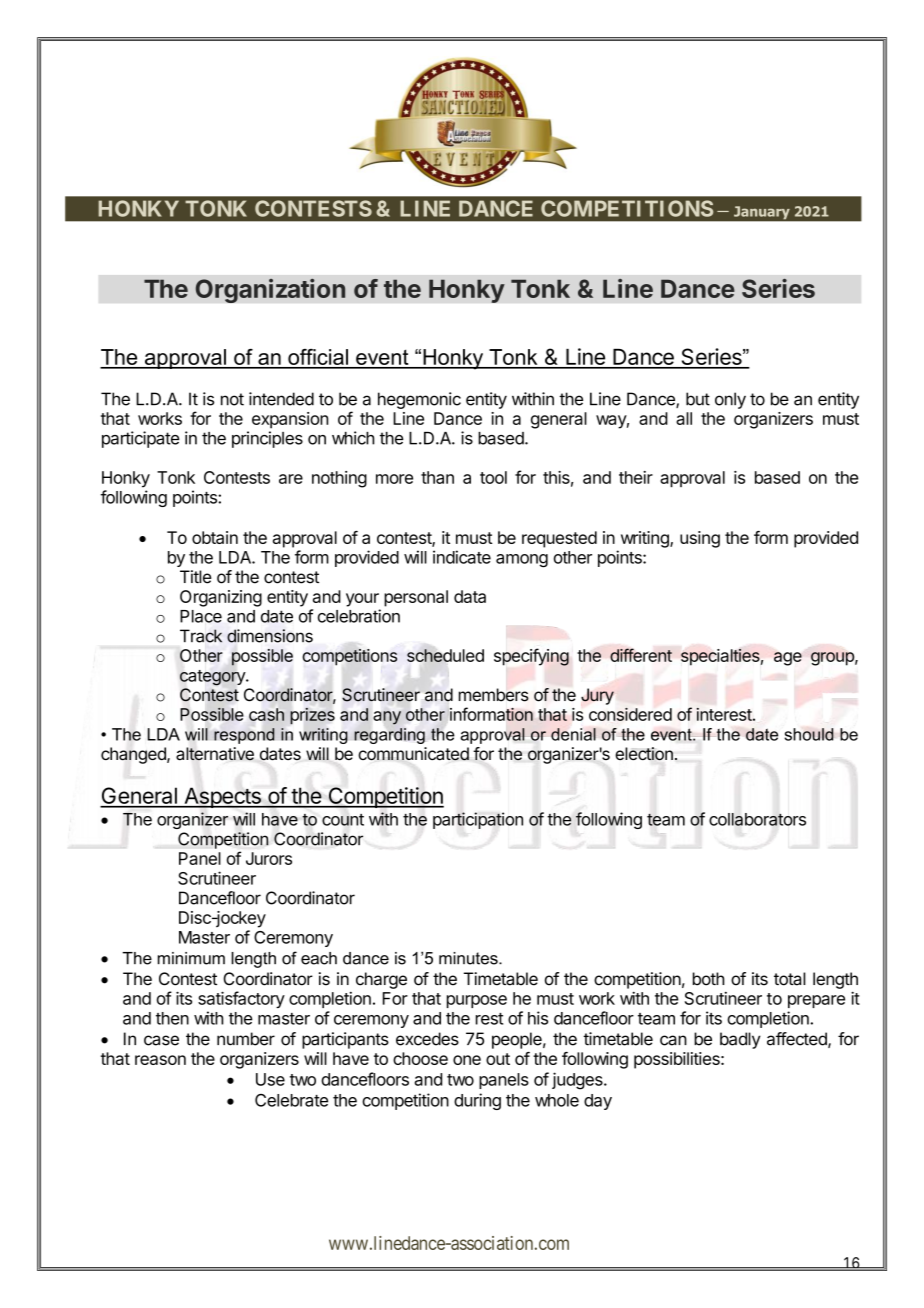 The width and height of the screenshot is (924, 1308). Describe the element at coordinates (270, 1079) in the screenshot. I see `Use` at that location.
